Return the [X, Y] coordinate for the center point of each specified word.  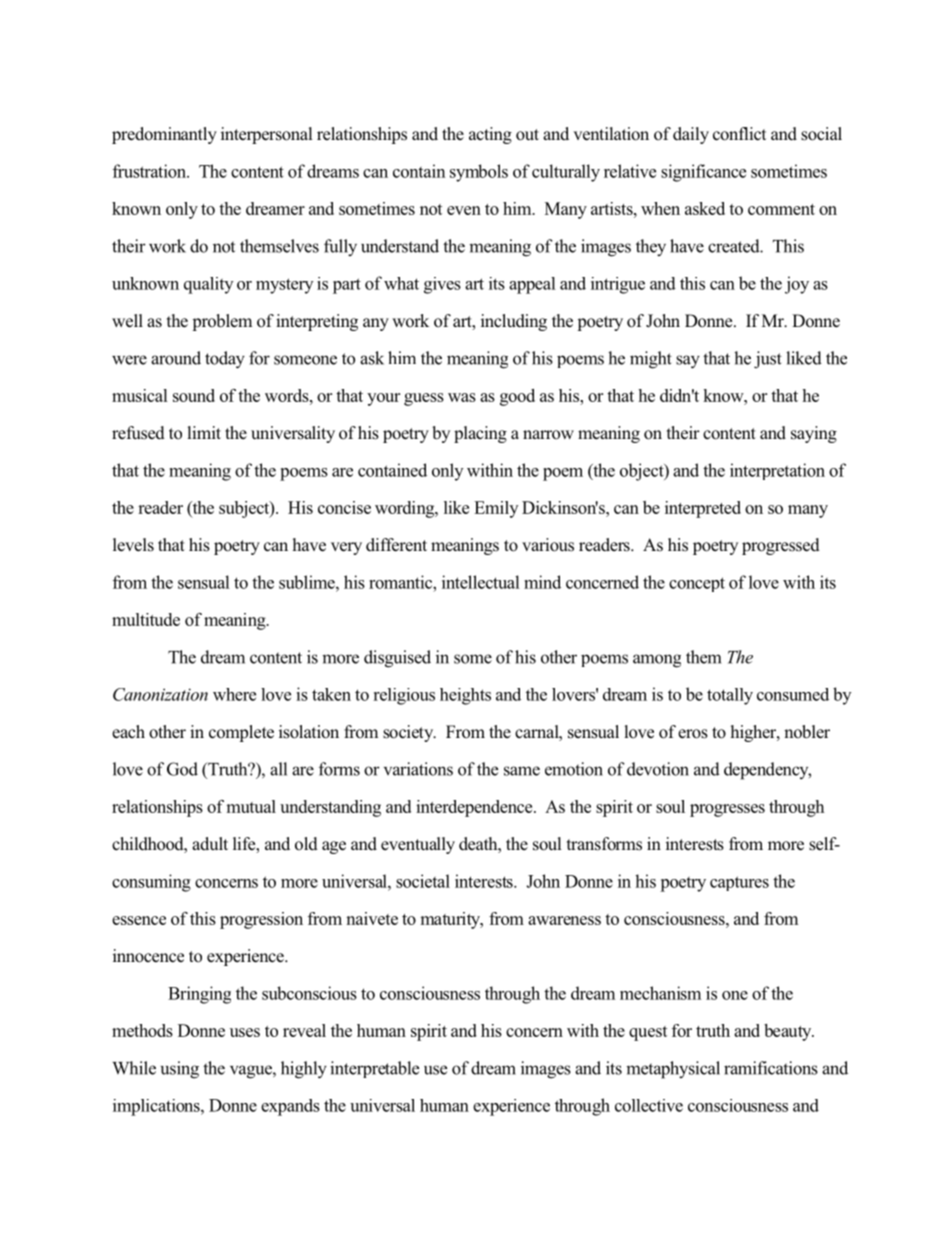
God [182, 769]
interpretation [777, 471]
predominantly [164, 135]
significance [703, 173]
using [179, 1070]
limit [204, 432]
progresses [727, 810]
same [522, 771]
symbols [479, 173]
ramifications [771, 1068]
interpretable [374, 1069]
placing [480, 434]
